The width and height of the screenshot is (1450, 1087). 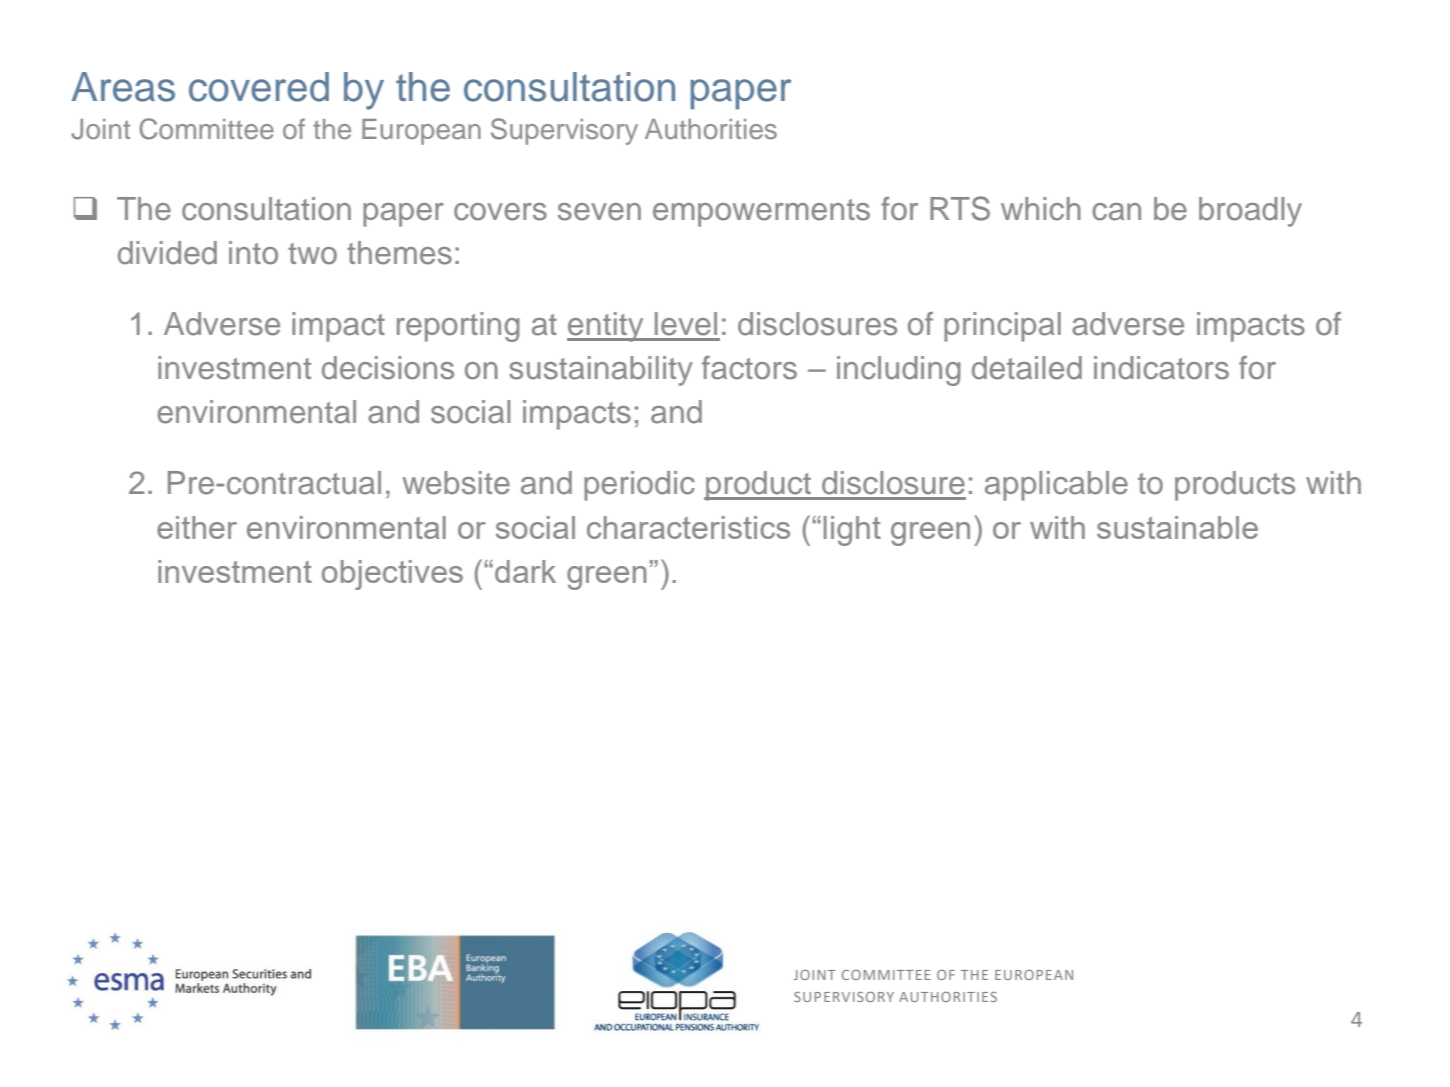 I want to click on which, so click(x=1041, y=209).
